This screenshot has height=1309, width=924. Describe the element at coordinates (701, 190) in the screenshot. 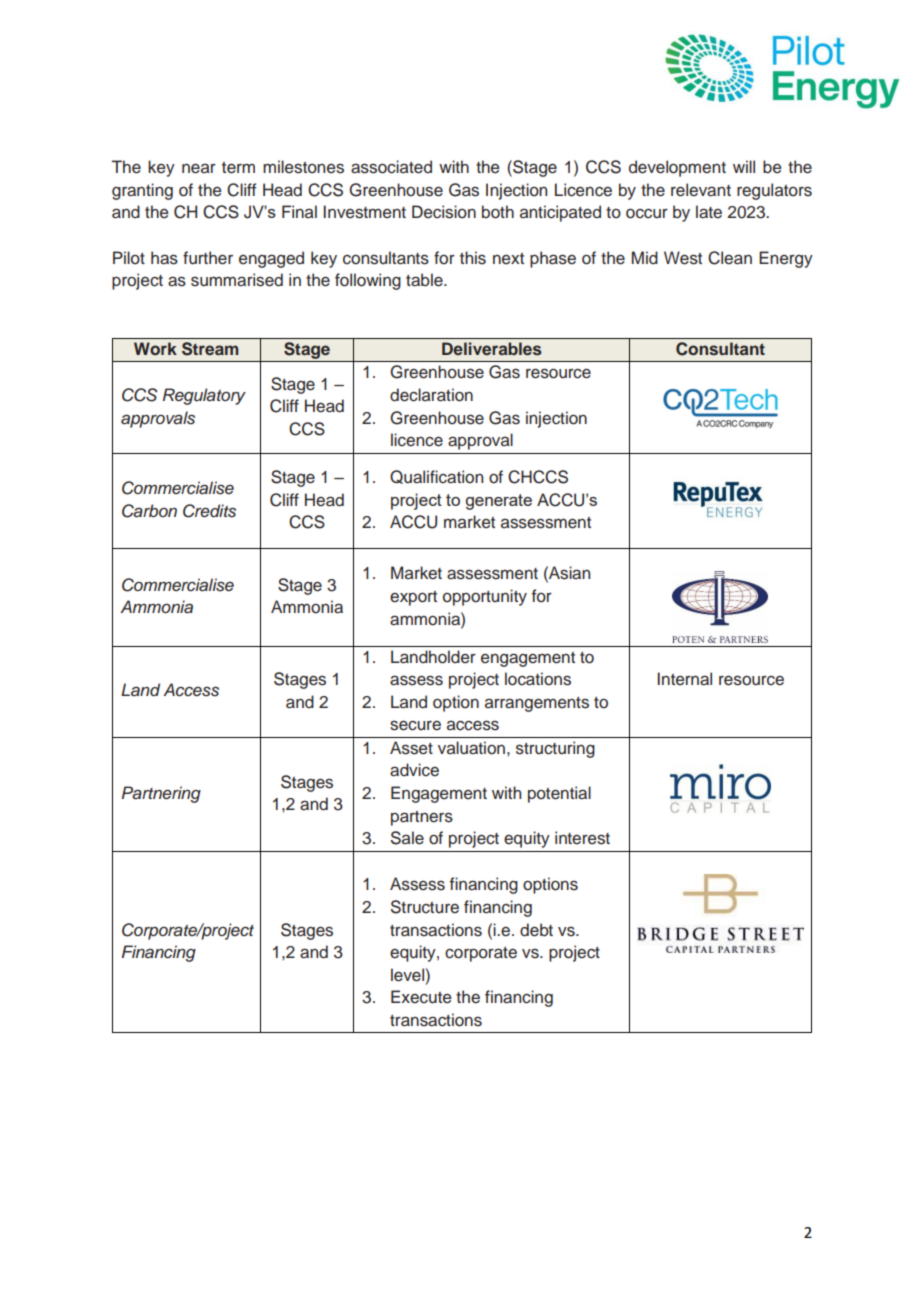

I see `relevant` at that location.
